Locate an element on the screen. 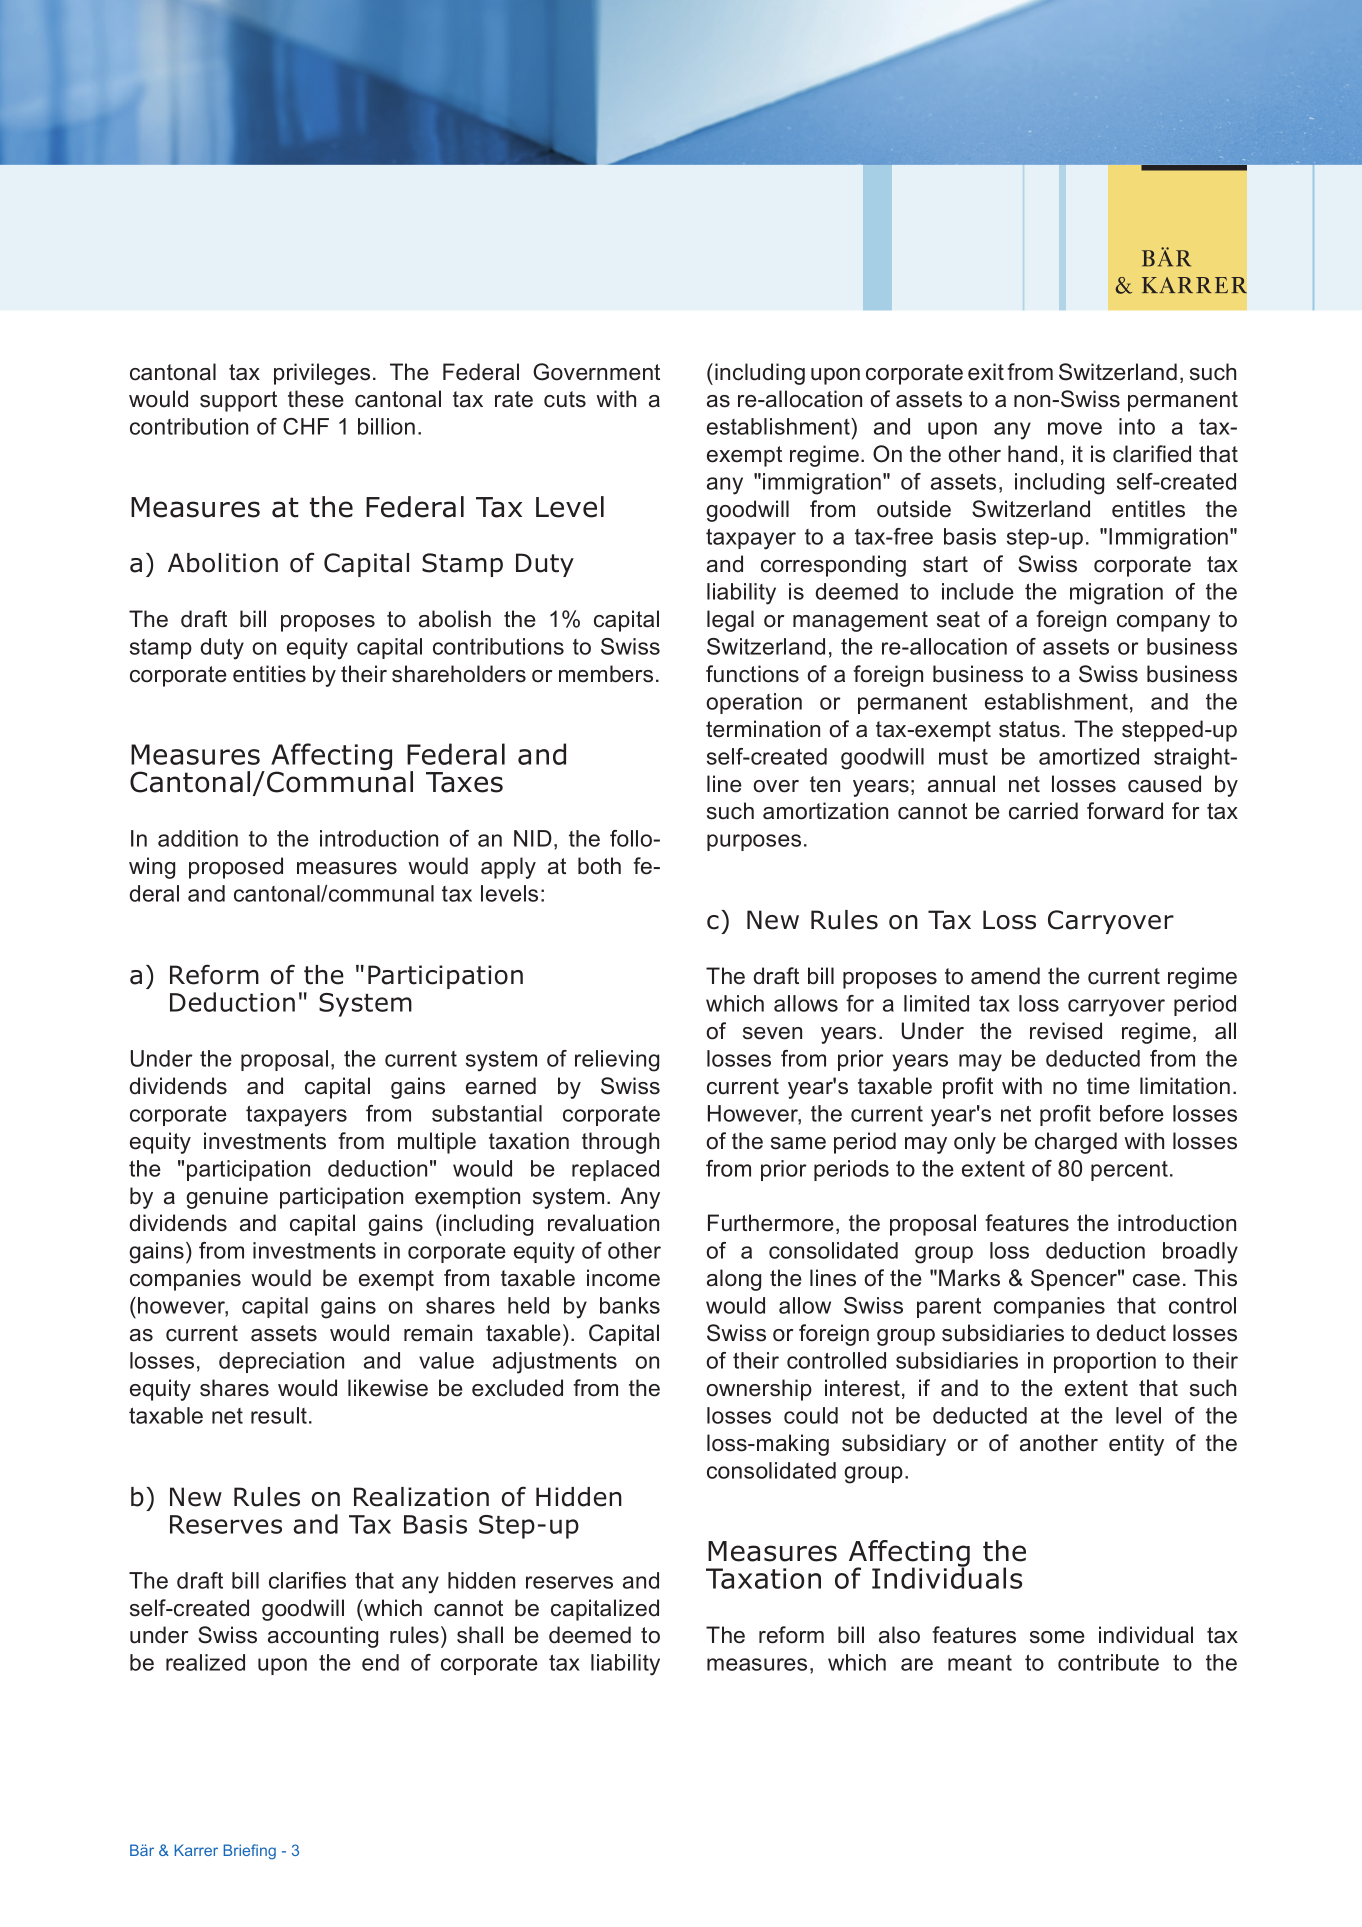 Image resolution: width=1362 pixels, height=1927 pixels. contribute is located at coordinates (1108, 1662).
